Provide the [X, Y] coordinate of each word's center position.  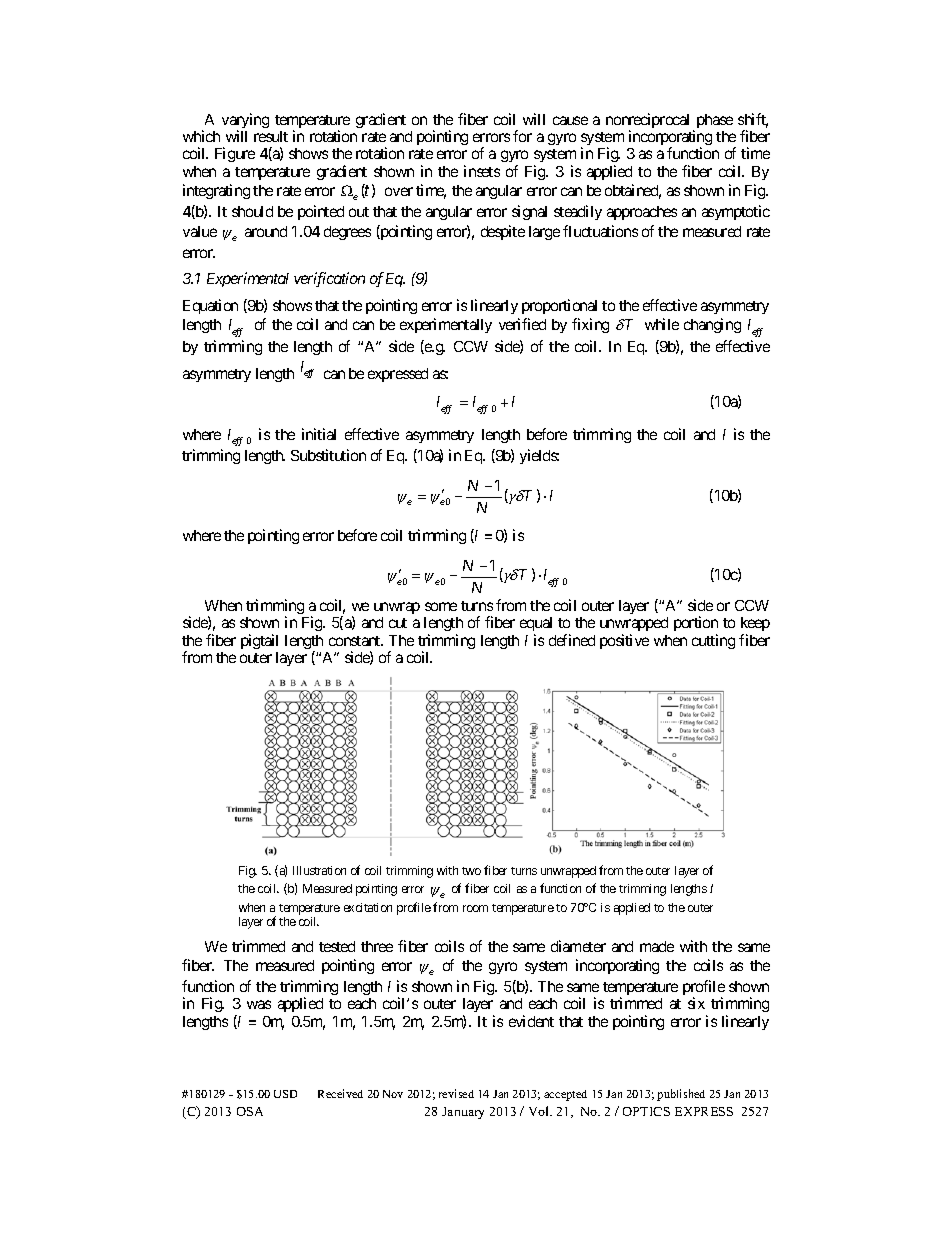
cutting [713, 641]
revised [456, 1093]
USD [285, 1094]
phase [715, 121]
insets [482, 171]
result [271, 136]
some [441, 606]
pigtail [259, 641]
